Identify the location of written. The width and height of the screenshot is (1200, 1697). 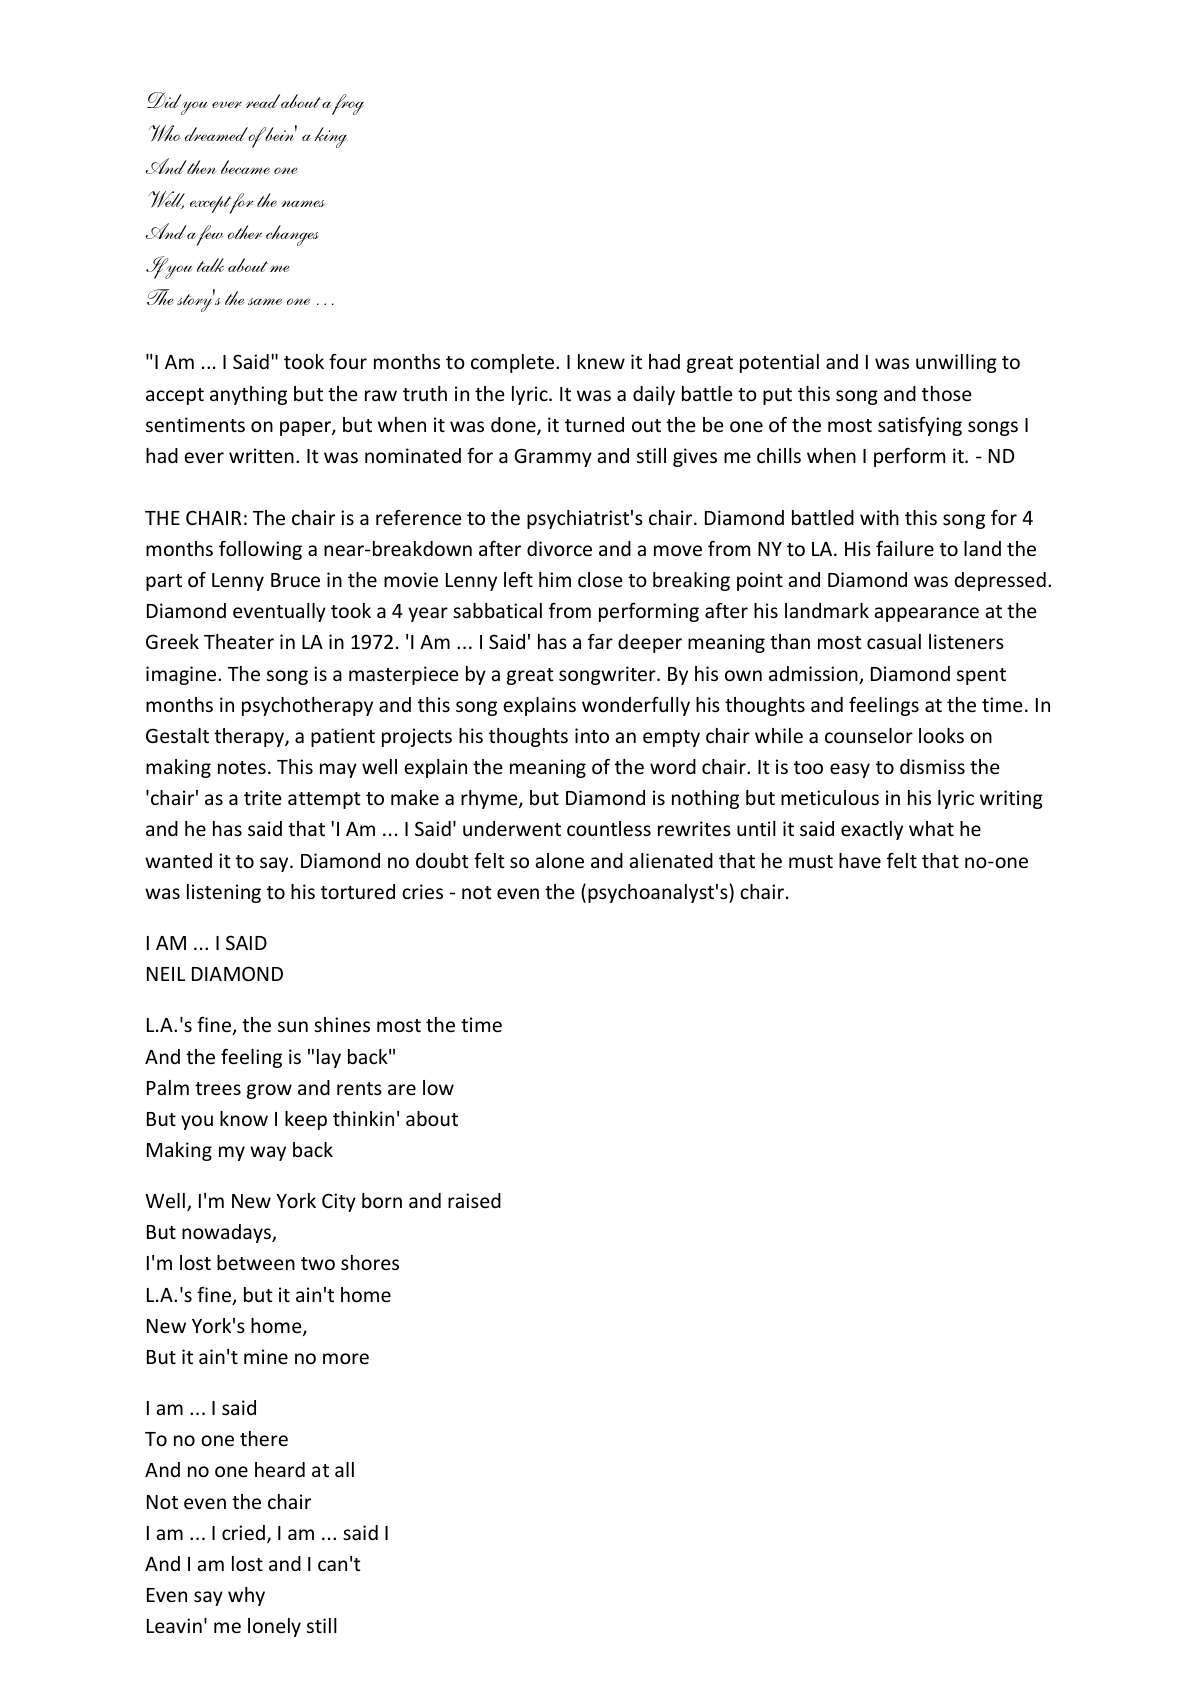
(261, 455).
